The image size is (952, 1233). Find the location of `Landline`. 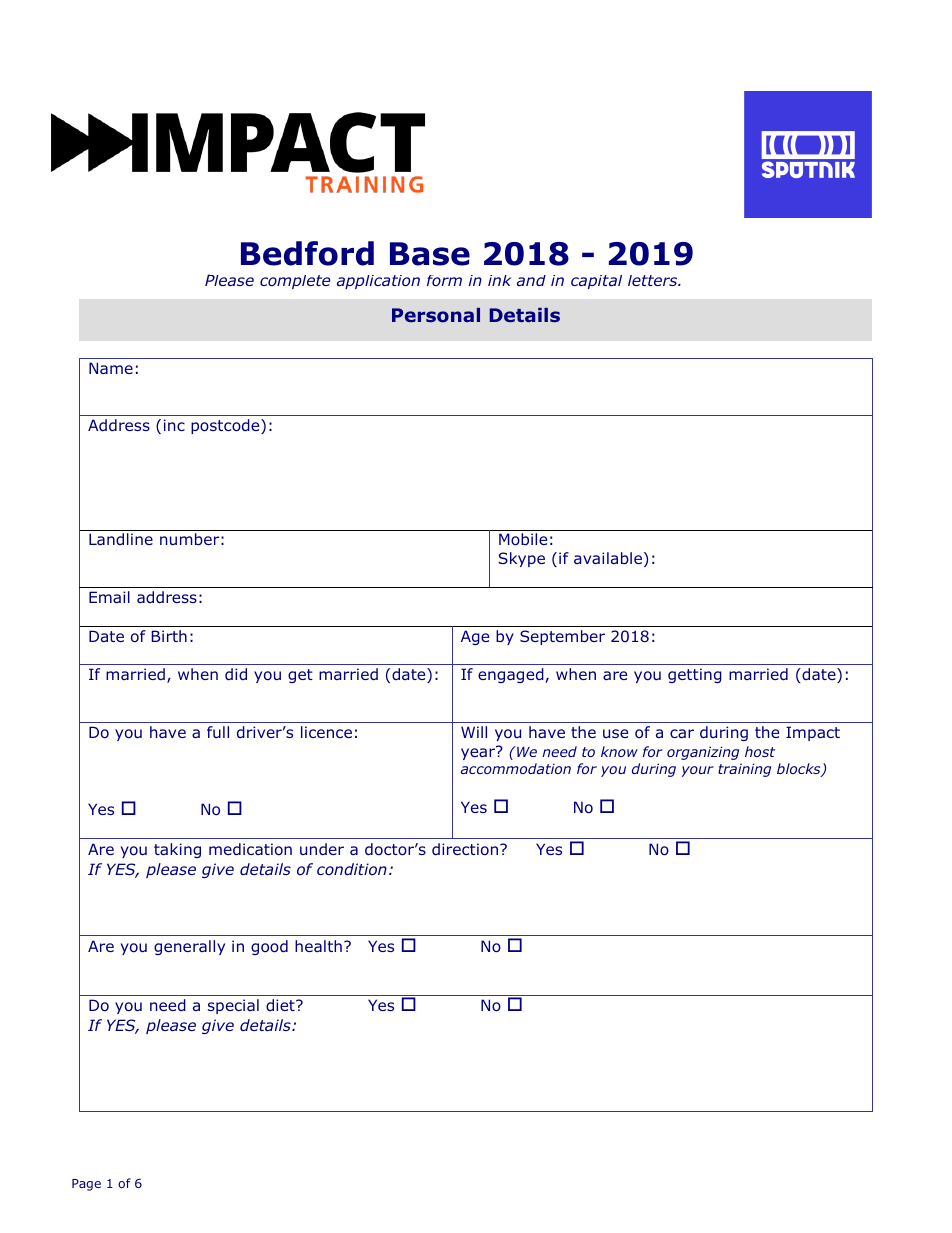

Landline is located at coordinates (121, 539).
